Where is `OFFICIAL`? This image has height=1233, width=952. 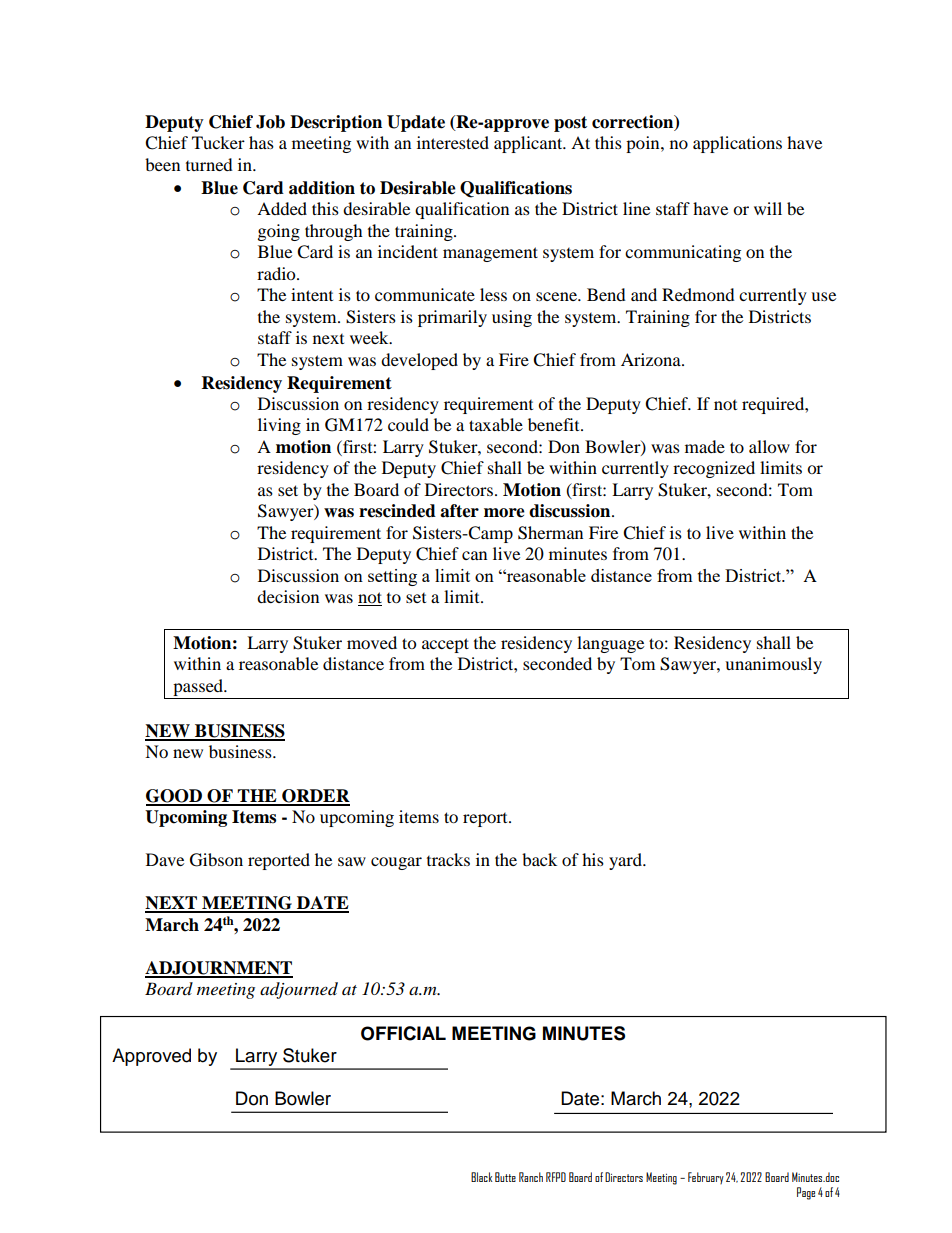 OFFICIAL is located at coordinates (403, 1033).
